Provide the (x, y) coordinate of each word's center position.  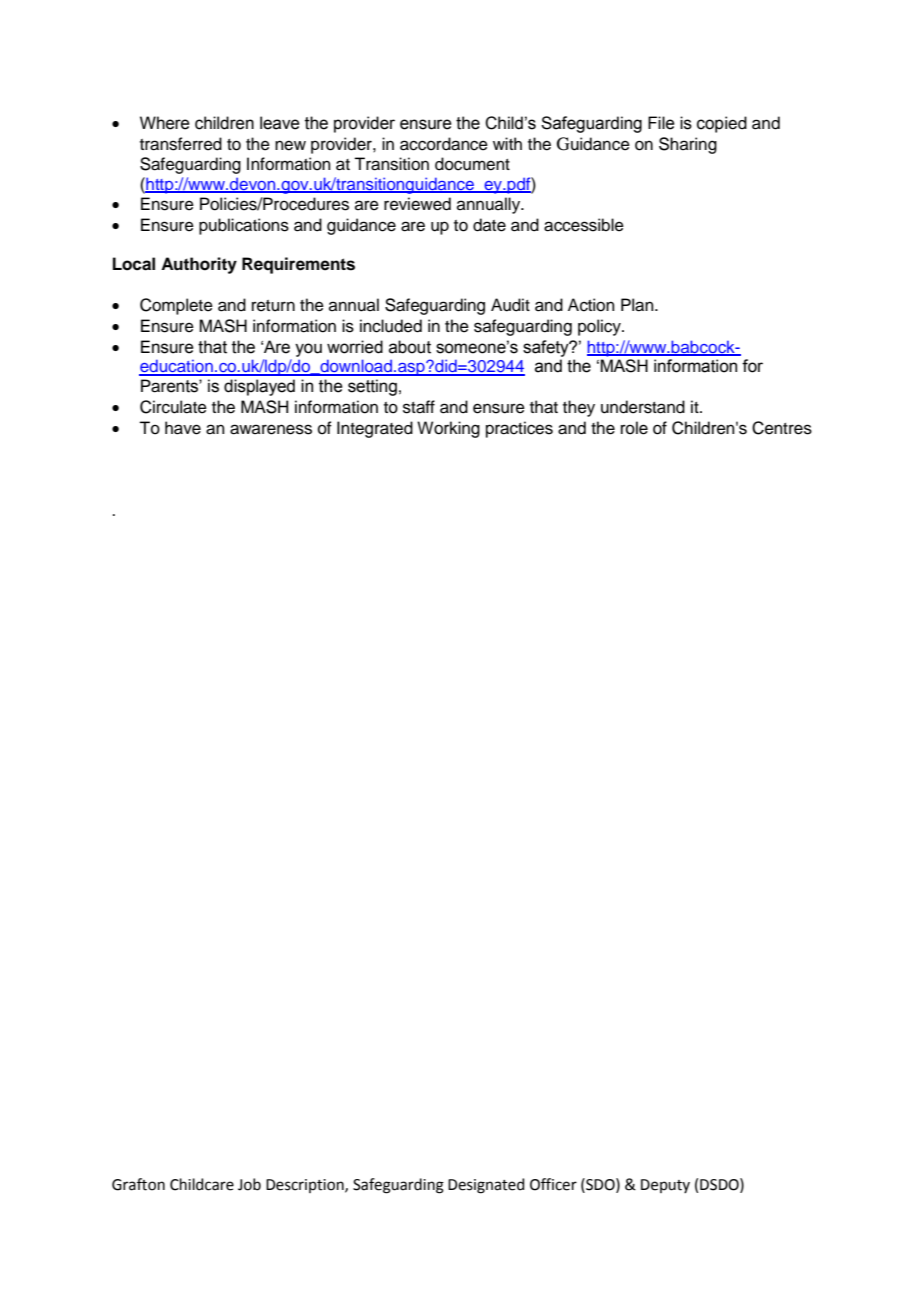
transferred (181, 144)
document (472, 164)
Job (249, 1184)
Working (448, 429)
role (634, 428)
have (183, 428)
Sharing (688, 145)
